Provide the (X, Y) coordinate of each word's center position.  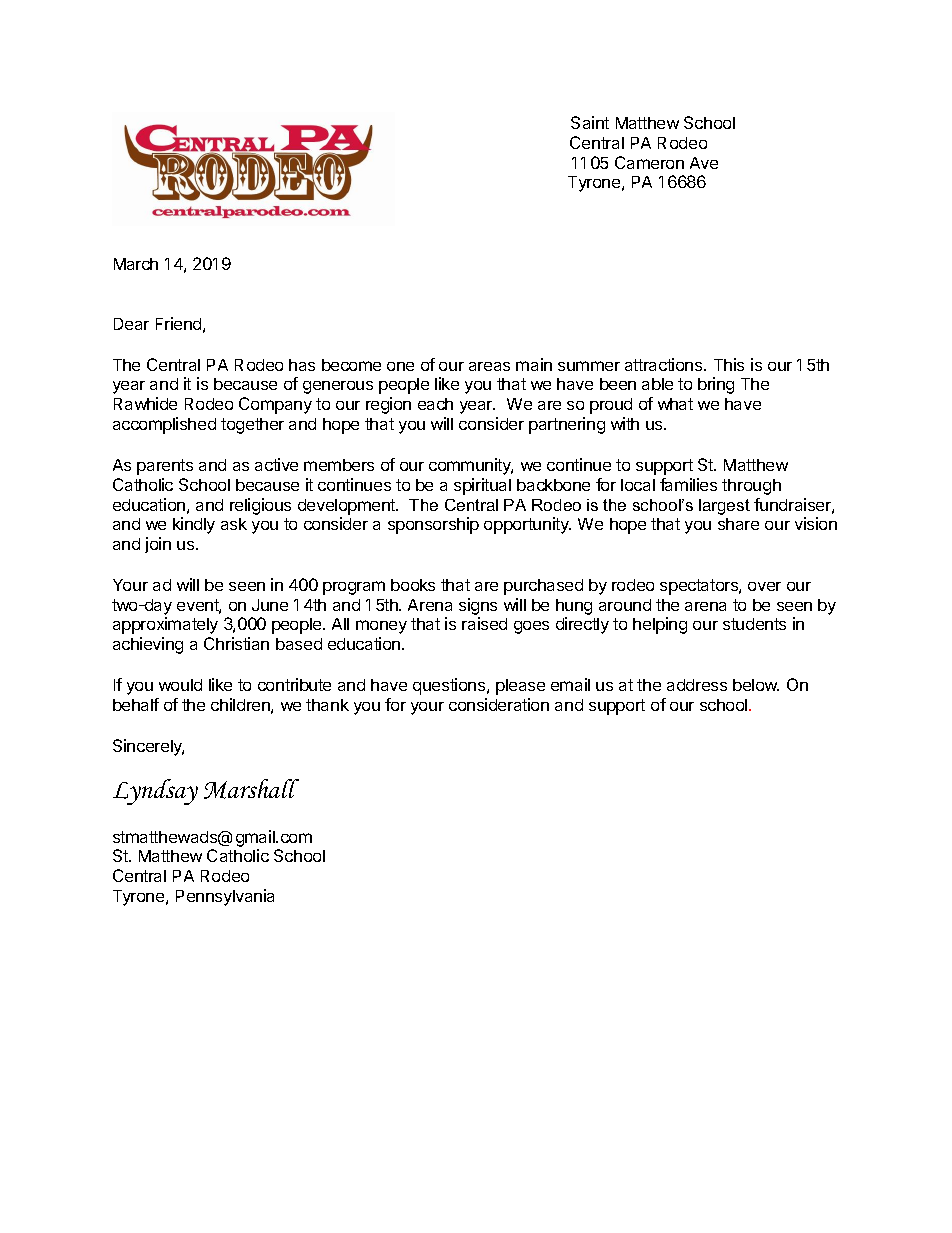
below (756, 685)
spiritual (482, 486)
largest (724, 507)
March (136, 264)
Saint (590, 122)
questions (450, 686)
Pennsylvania (225, 897)
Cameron (649, 162)
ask (234, 524)
